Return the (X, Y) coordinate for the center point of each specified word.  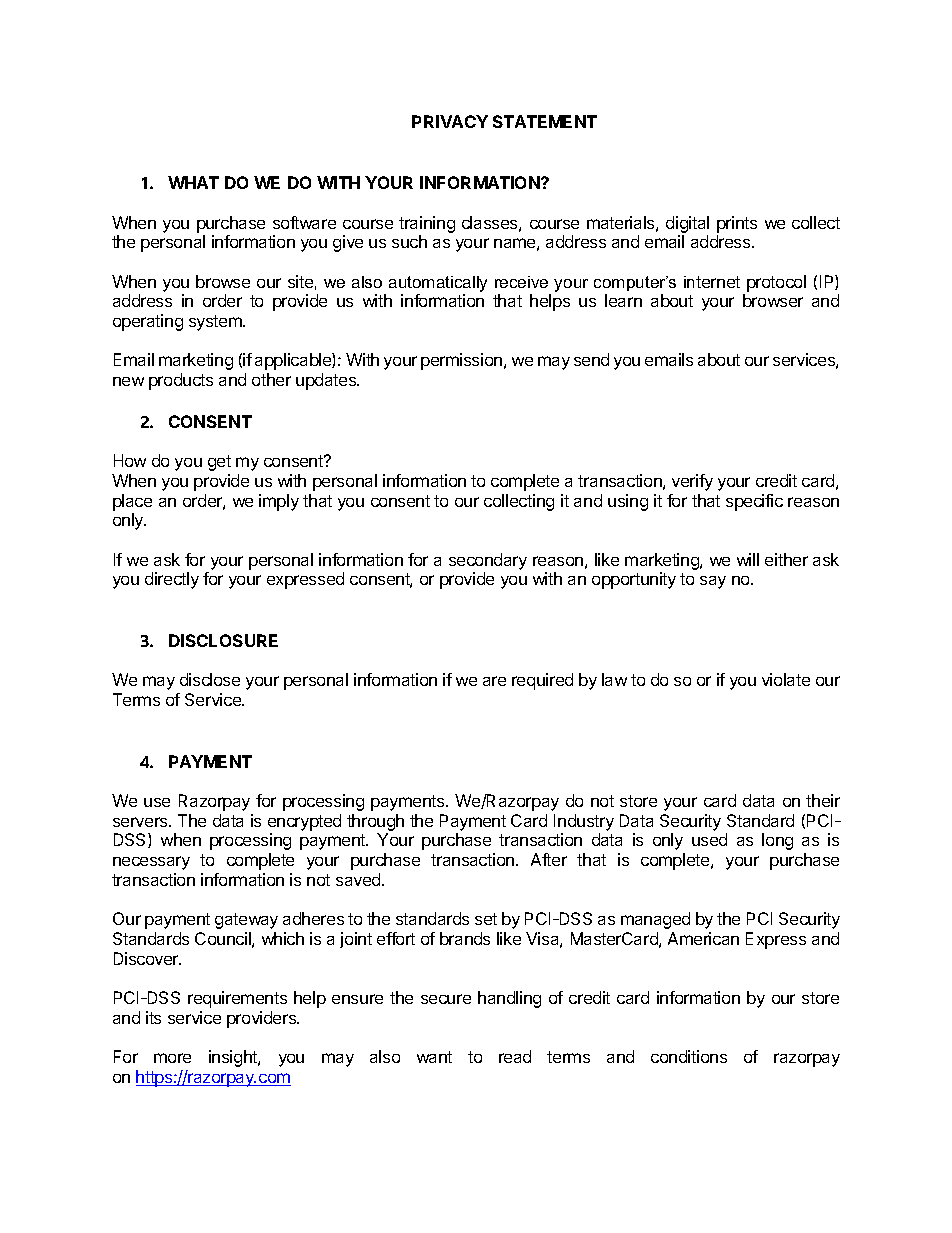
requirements (237, 999)
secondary (488, 561)
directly (172, 580)
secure (446, 999)
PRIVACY (450, 121)
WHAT (193, 182)
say (713, 582)
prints (737, 224)
